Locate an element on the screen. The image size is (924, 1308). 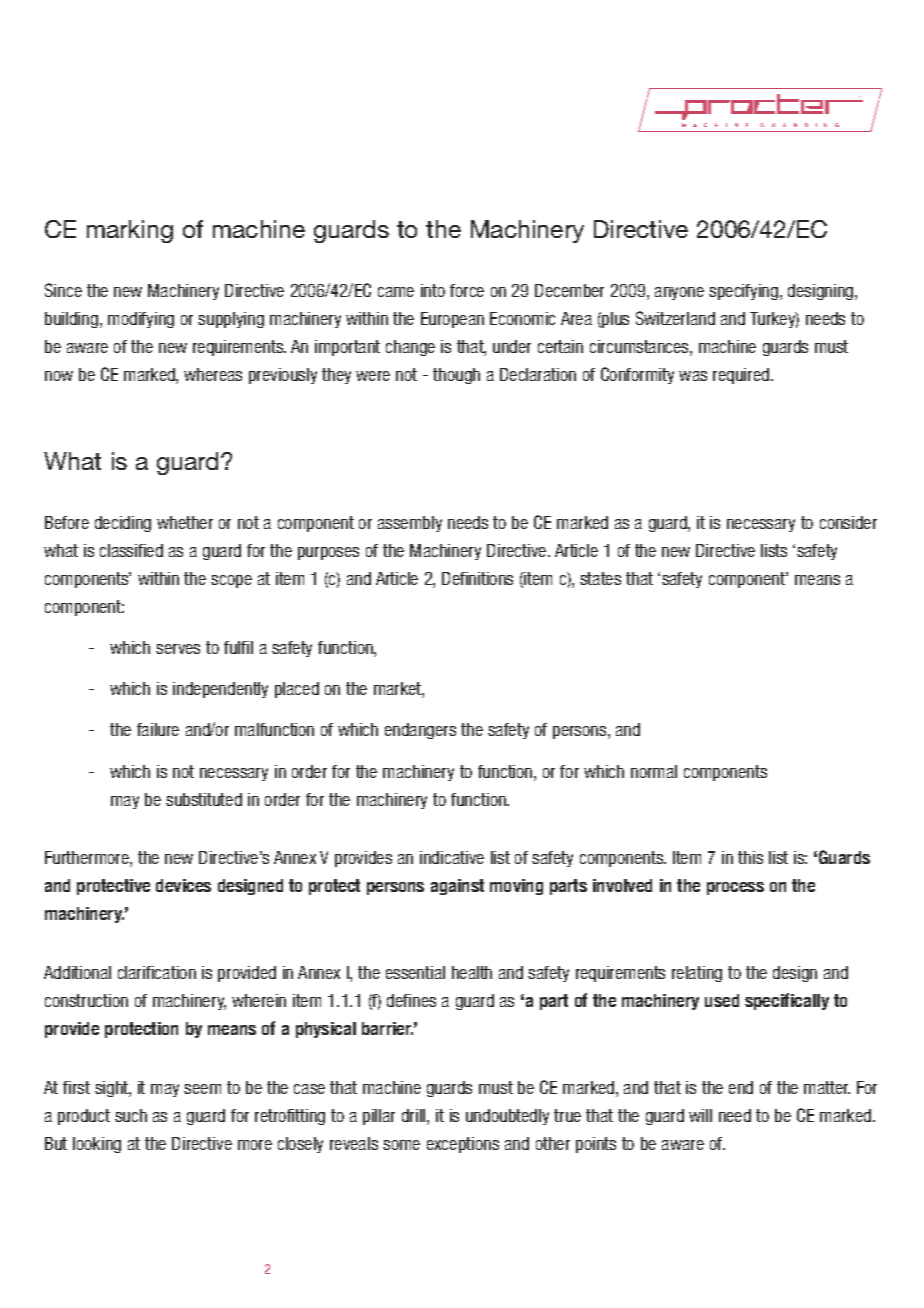
relating is located at coordinates (697, 974).
